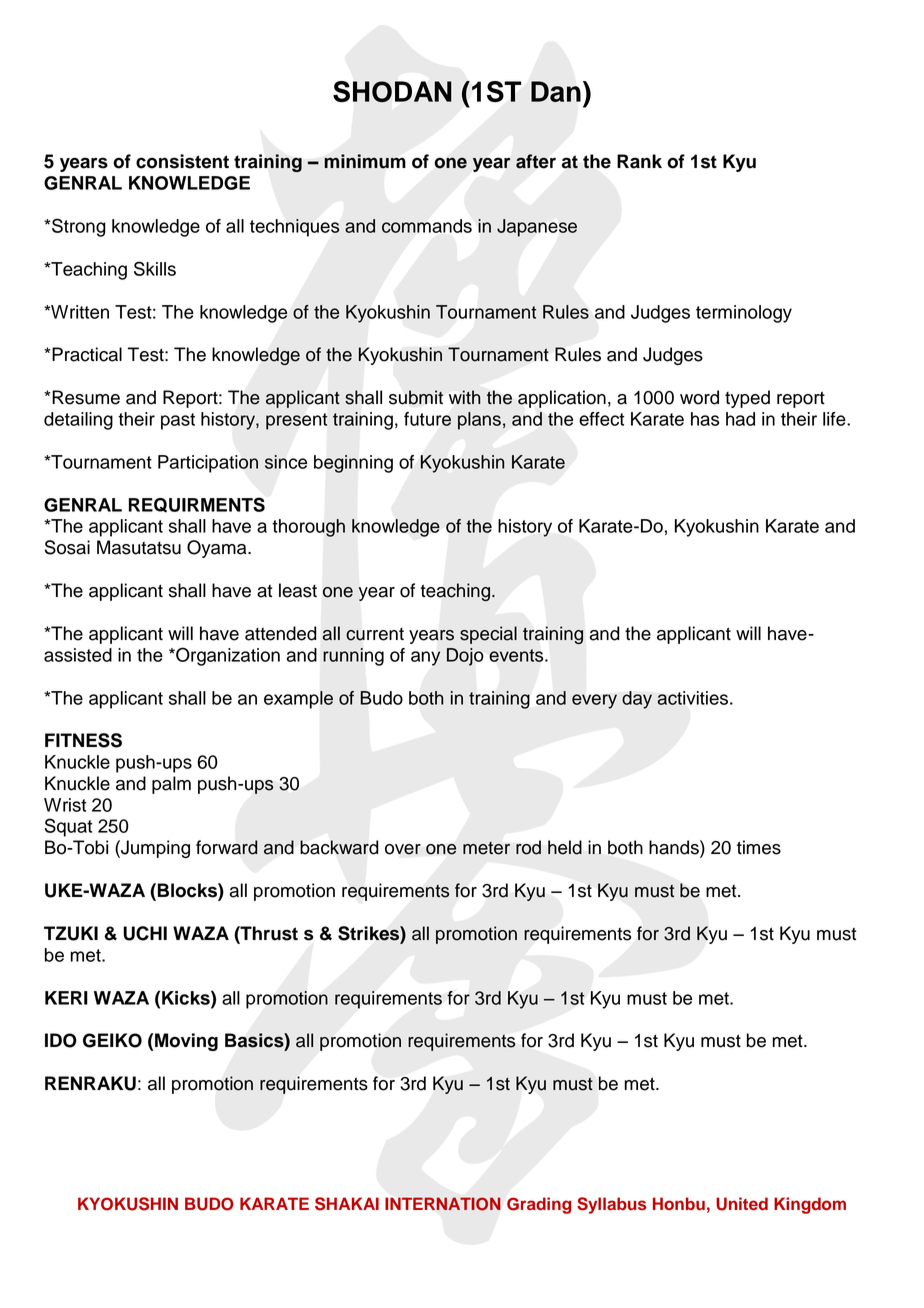 The height and width of the image is (1308, 924). What do you see at coordinates (427, 419) in the image?
I see `future` at bounding box center [427, 419].
